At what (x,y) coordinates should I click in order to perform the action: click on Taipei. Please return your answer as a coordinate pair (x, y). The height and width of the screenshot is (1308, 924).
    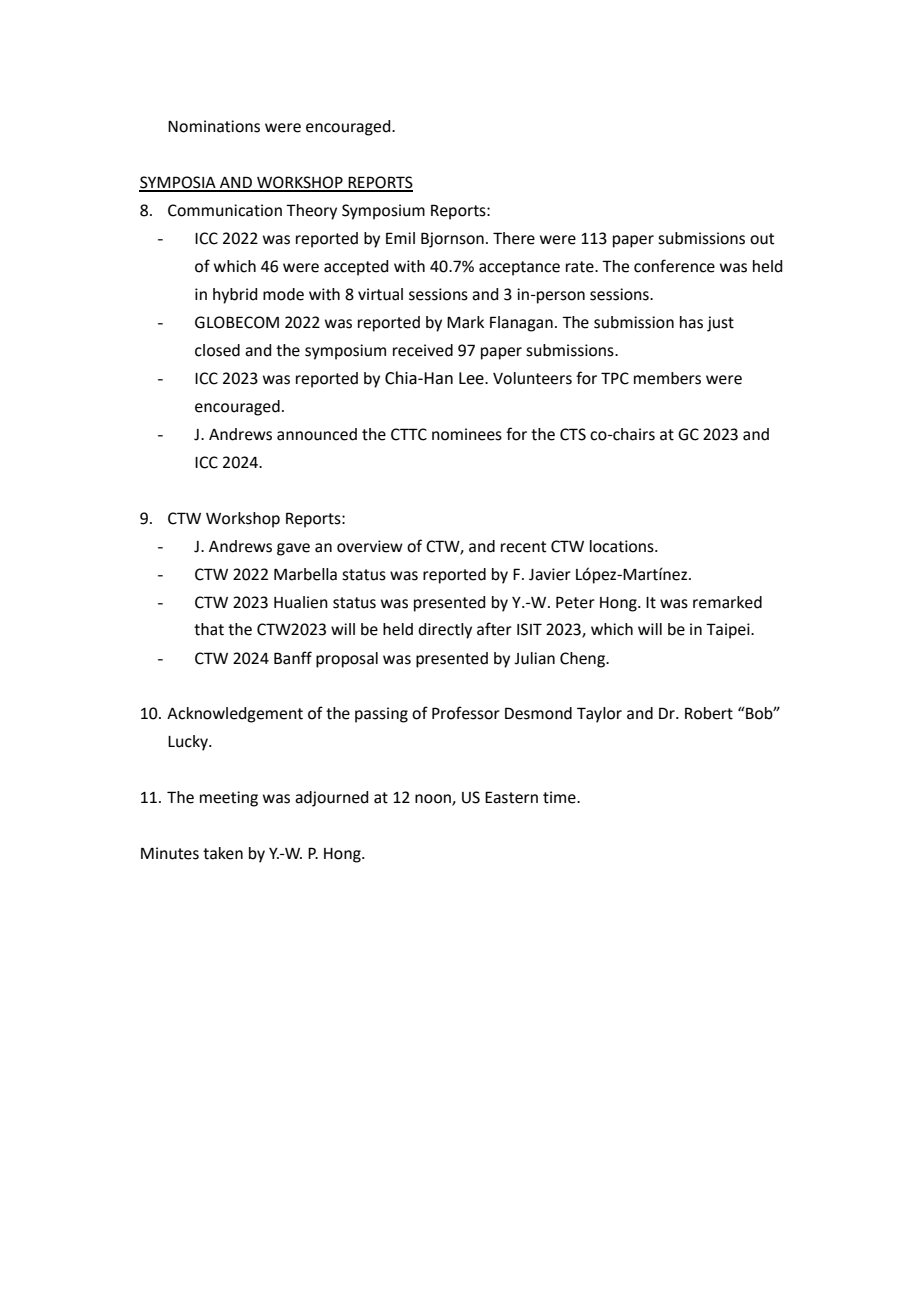
    Looking at the image, I should click on (729, 631).
